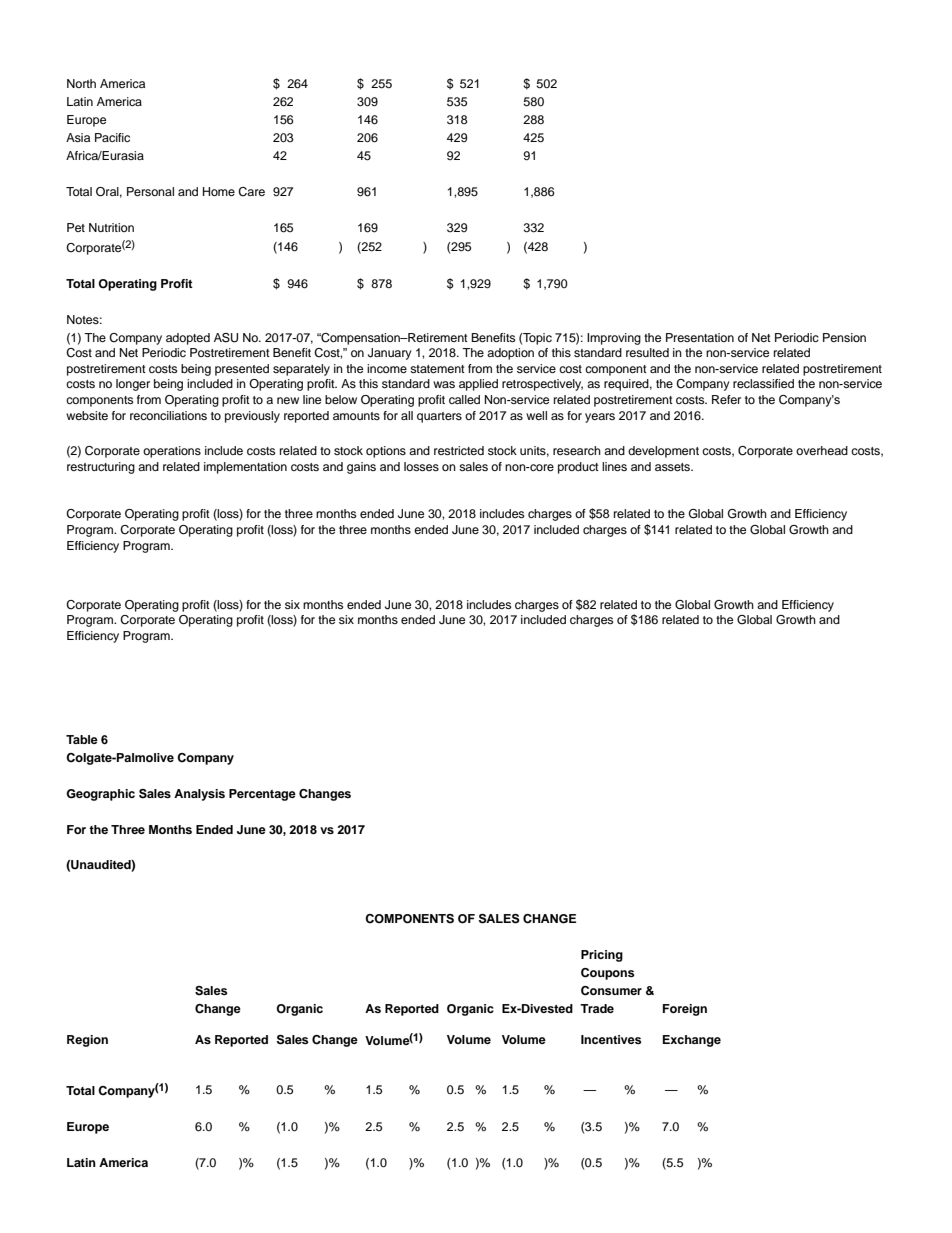  What do you see at coordinates (700, 337) in the image?
I see `Presentation` at bounding box center [700, 337].
